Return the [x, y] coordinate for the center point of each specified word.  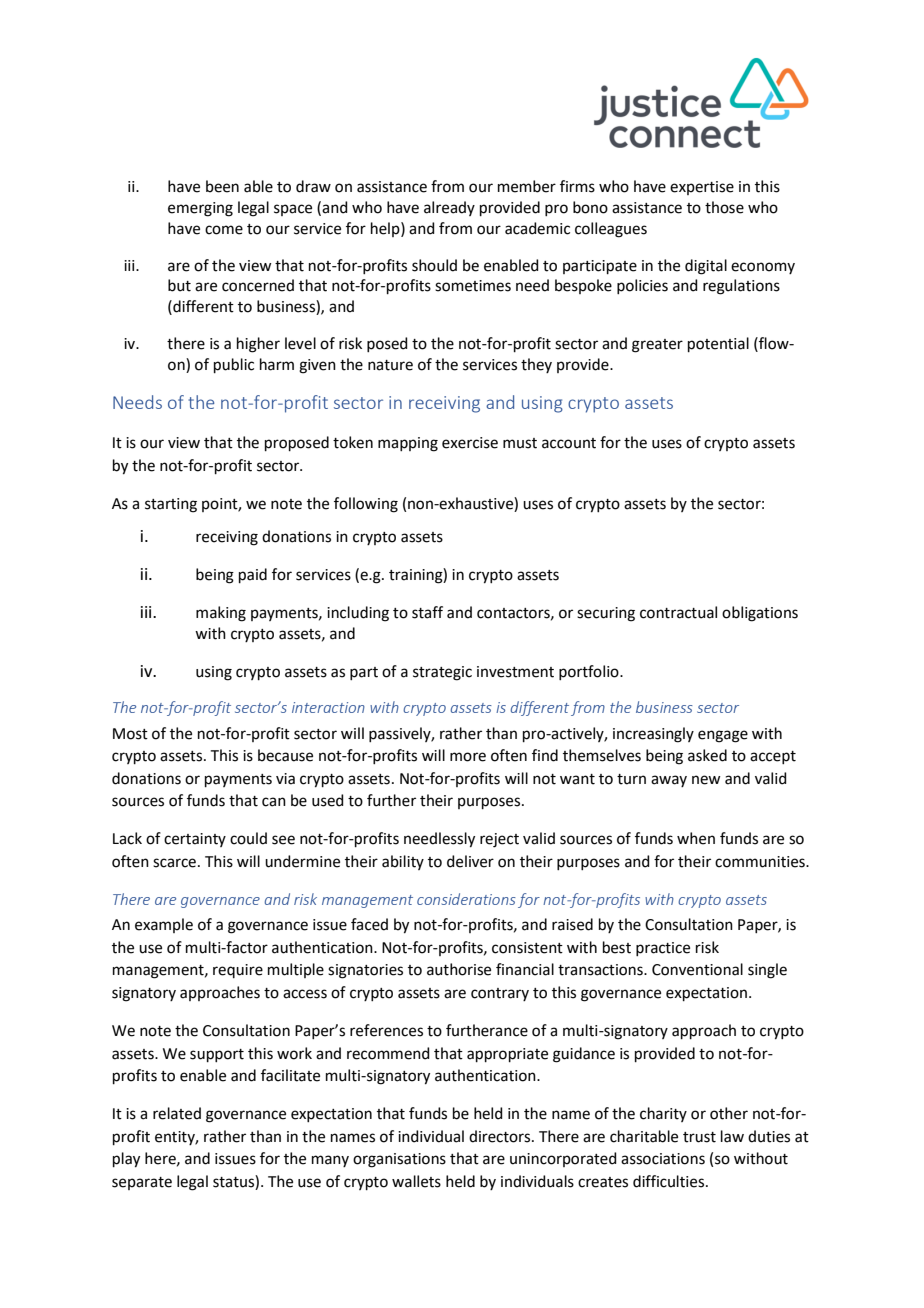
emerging [200, 209]
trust [699, 1137]
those [724, 207]
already [449, 208]
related [177, 1113]
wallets [416, 1181]
